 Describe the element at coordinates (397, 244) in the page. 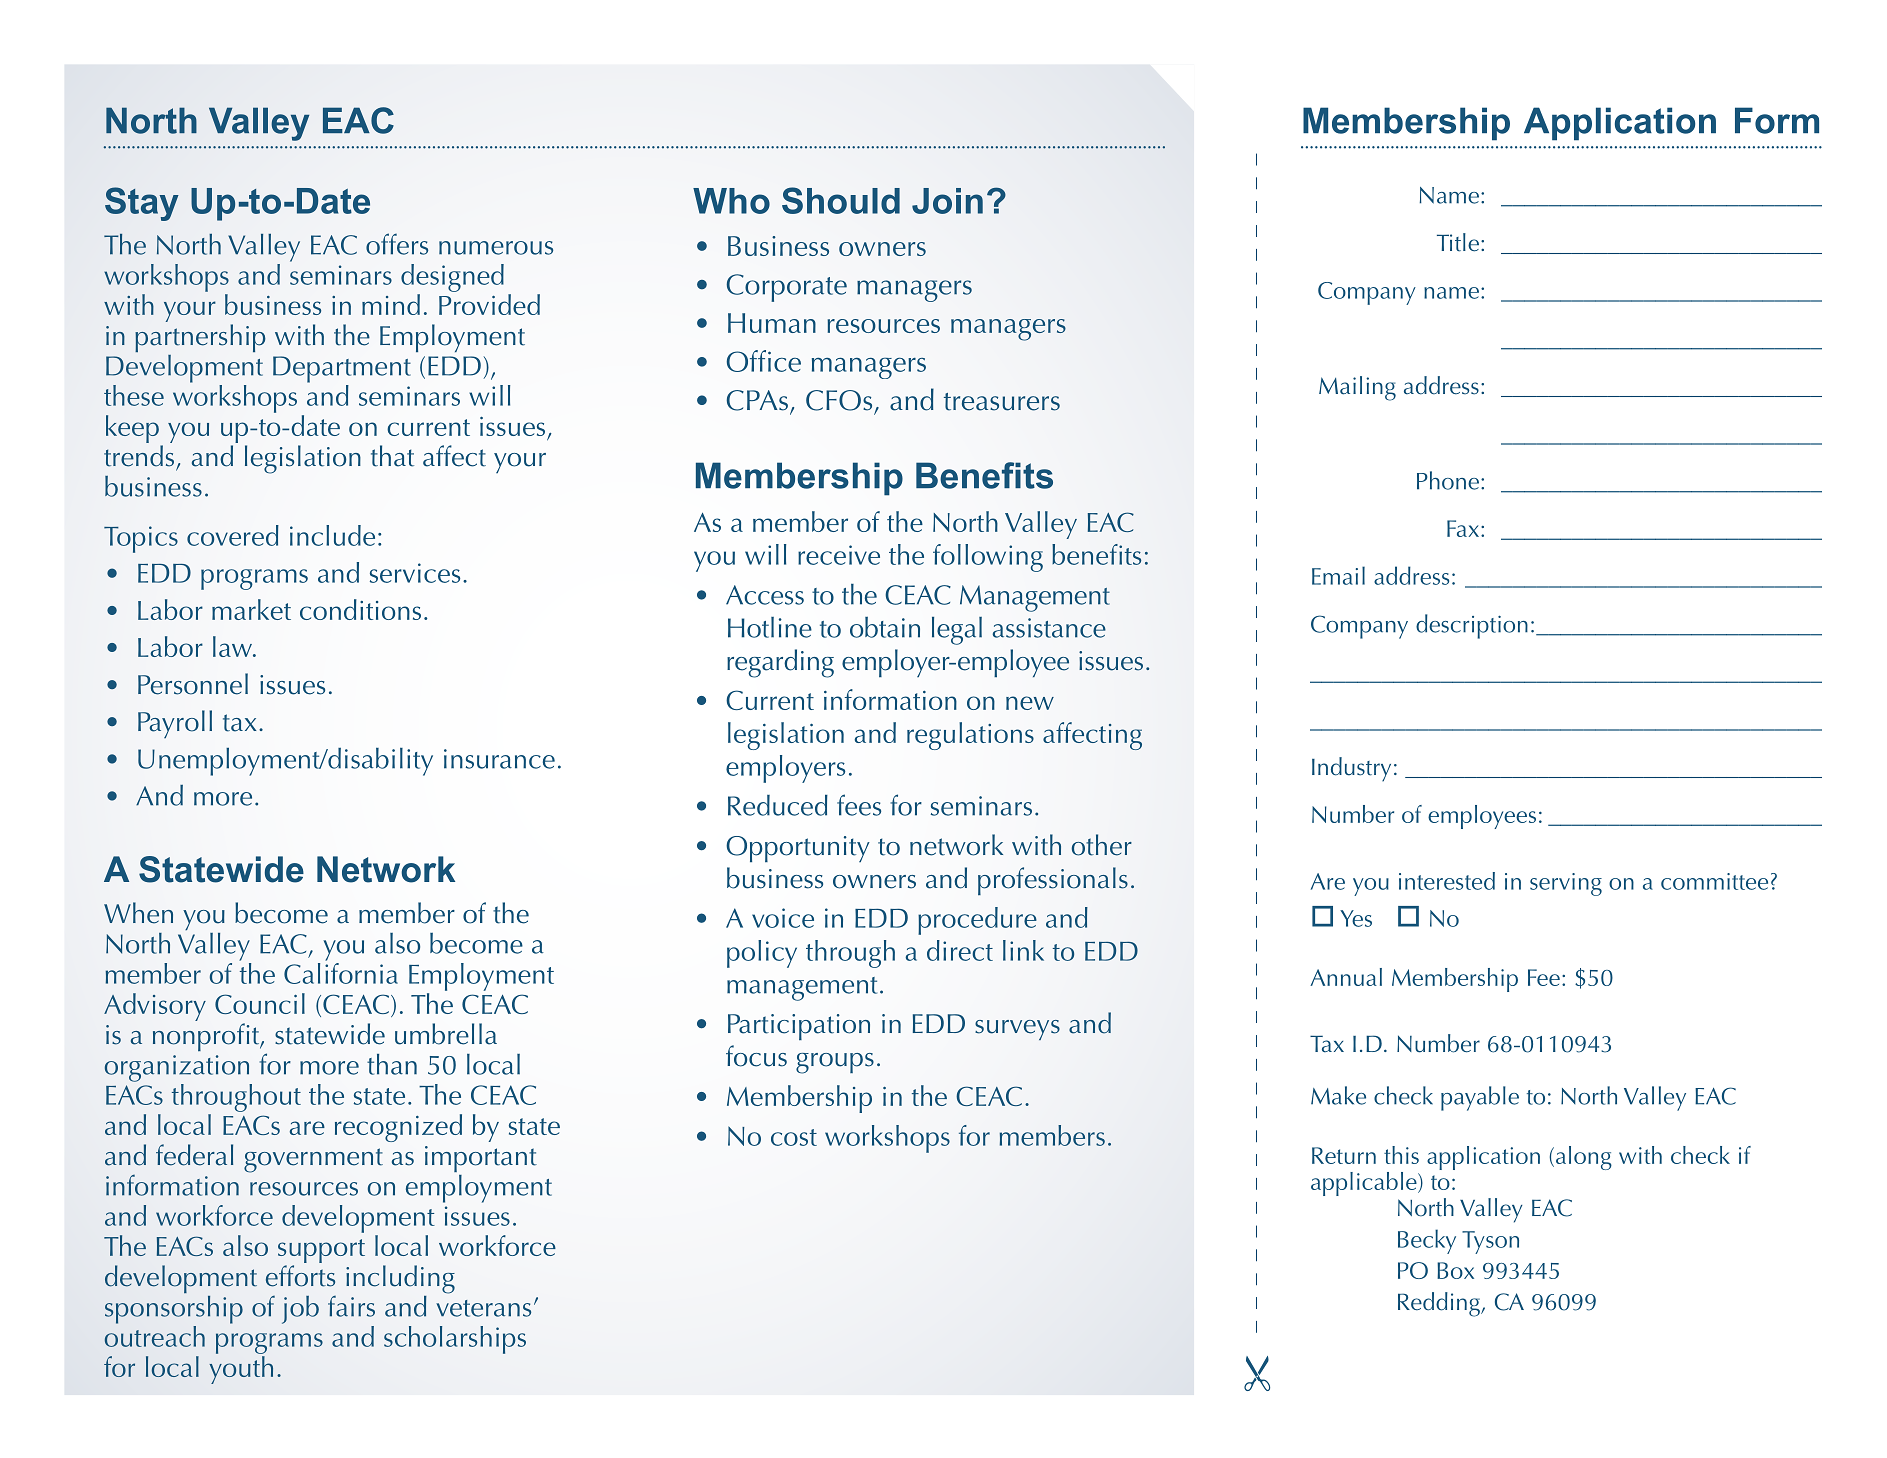

I see `offers` at that location.
